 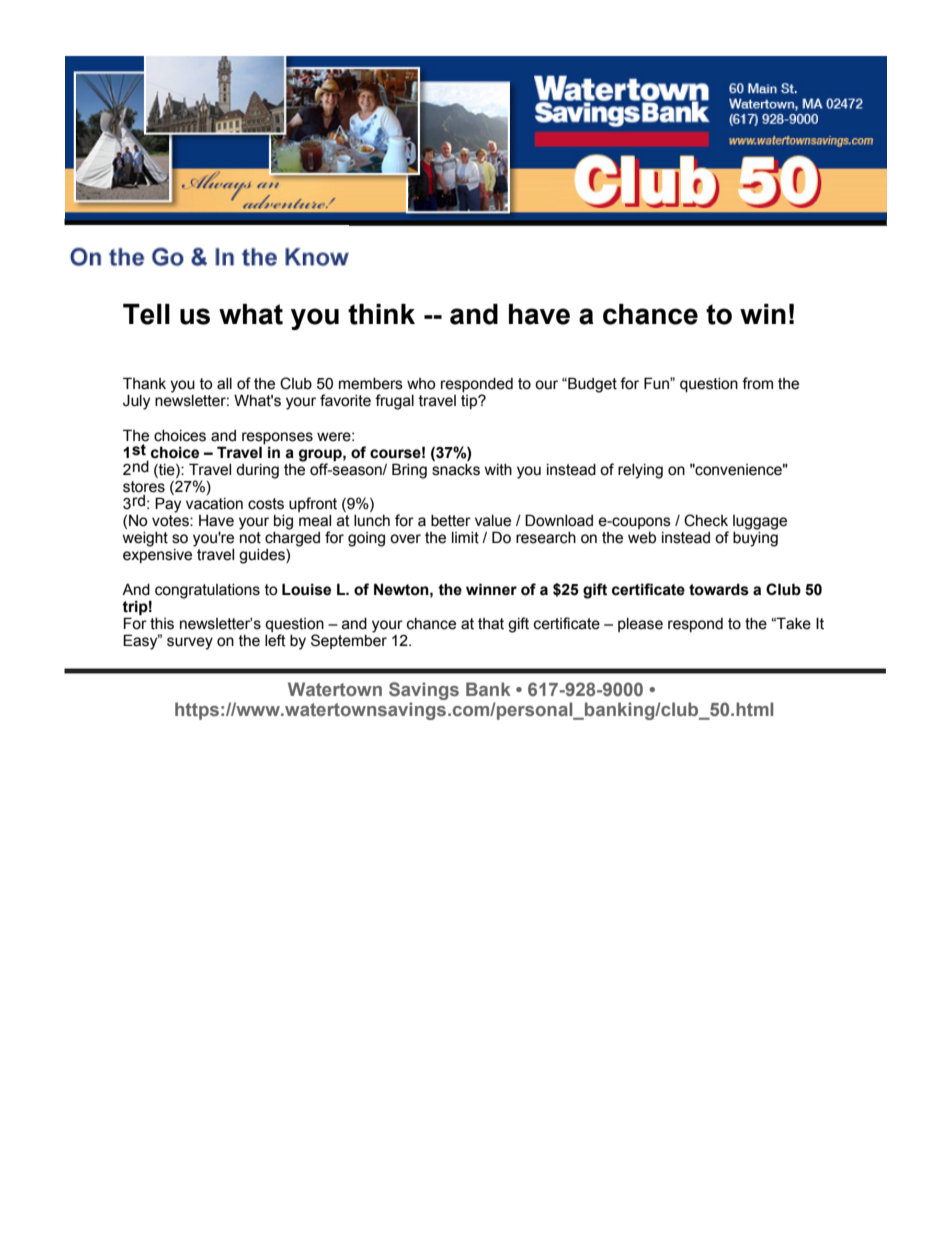 I want to click on think, so click(x=381, y=314).
